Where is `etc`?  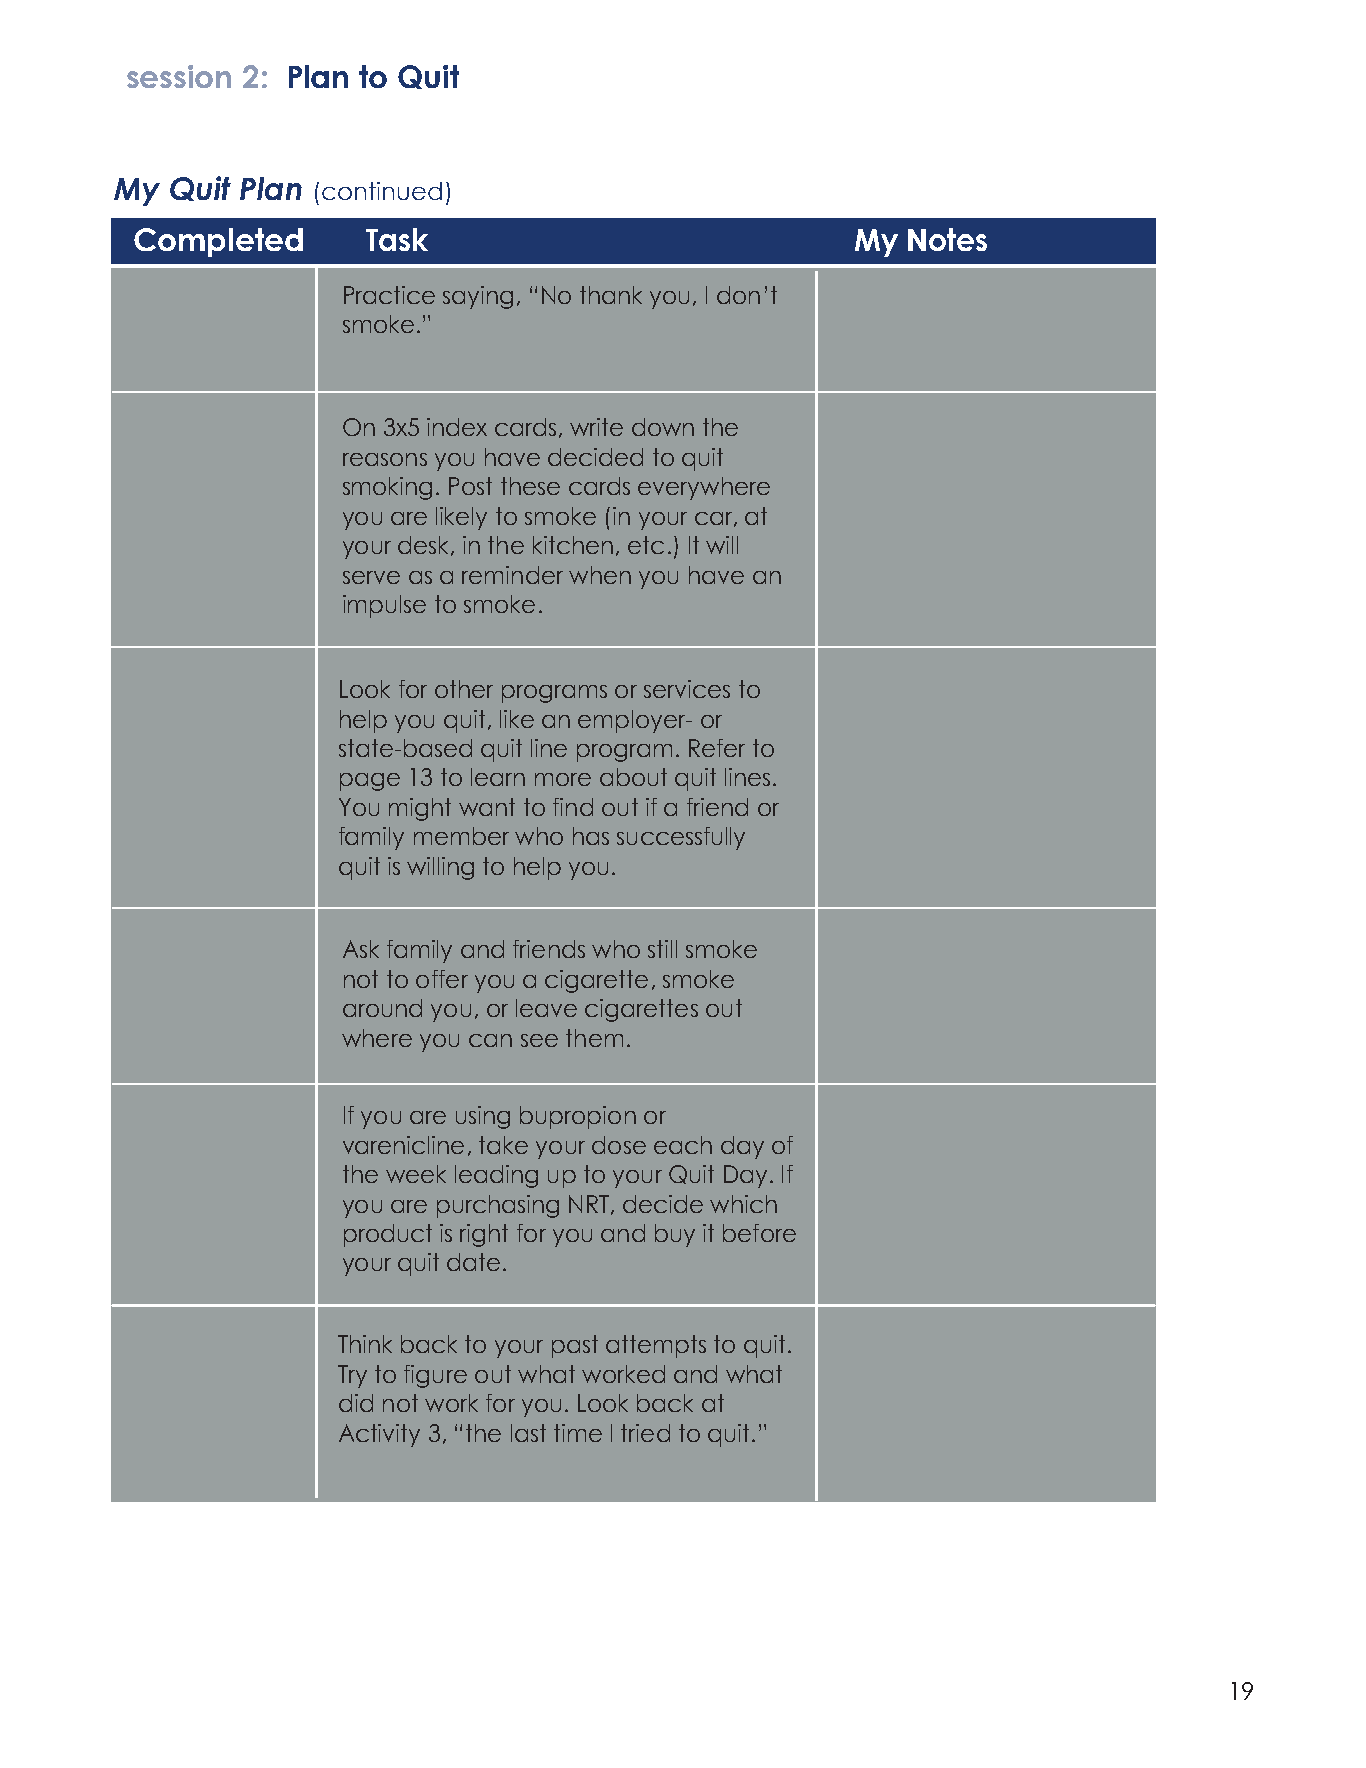 etc is located at coordinates (646, 545).
